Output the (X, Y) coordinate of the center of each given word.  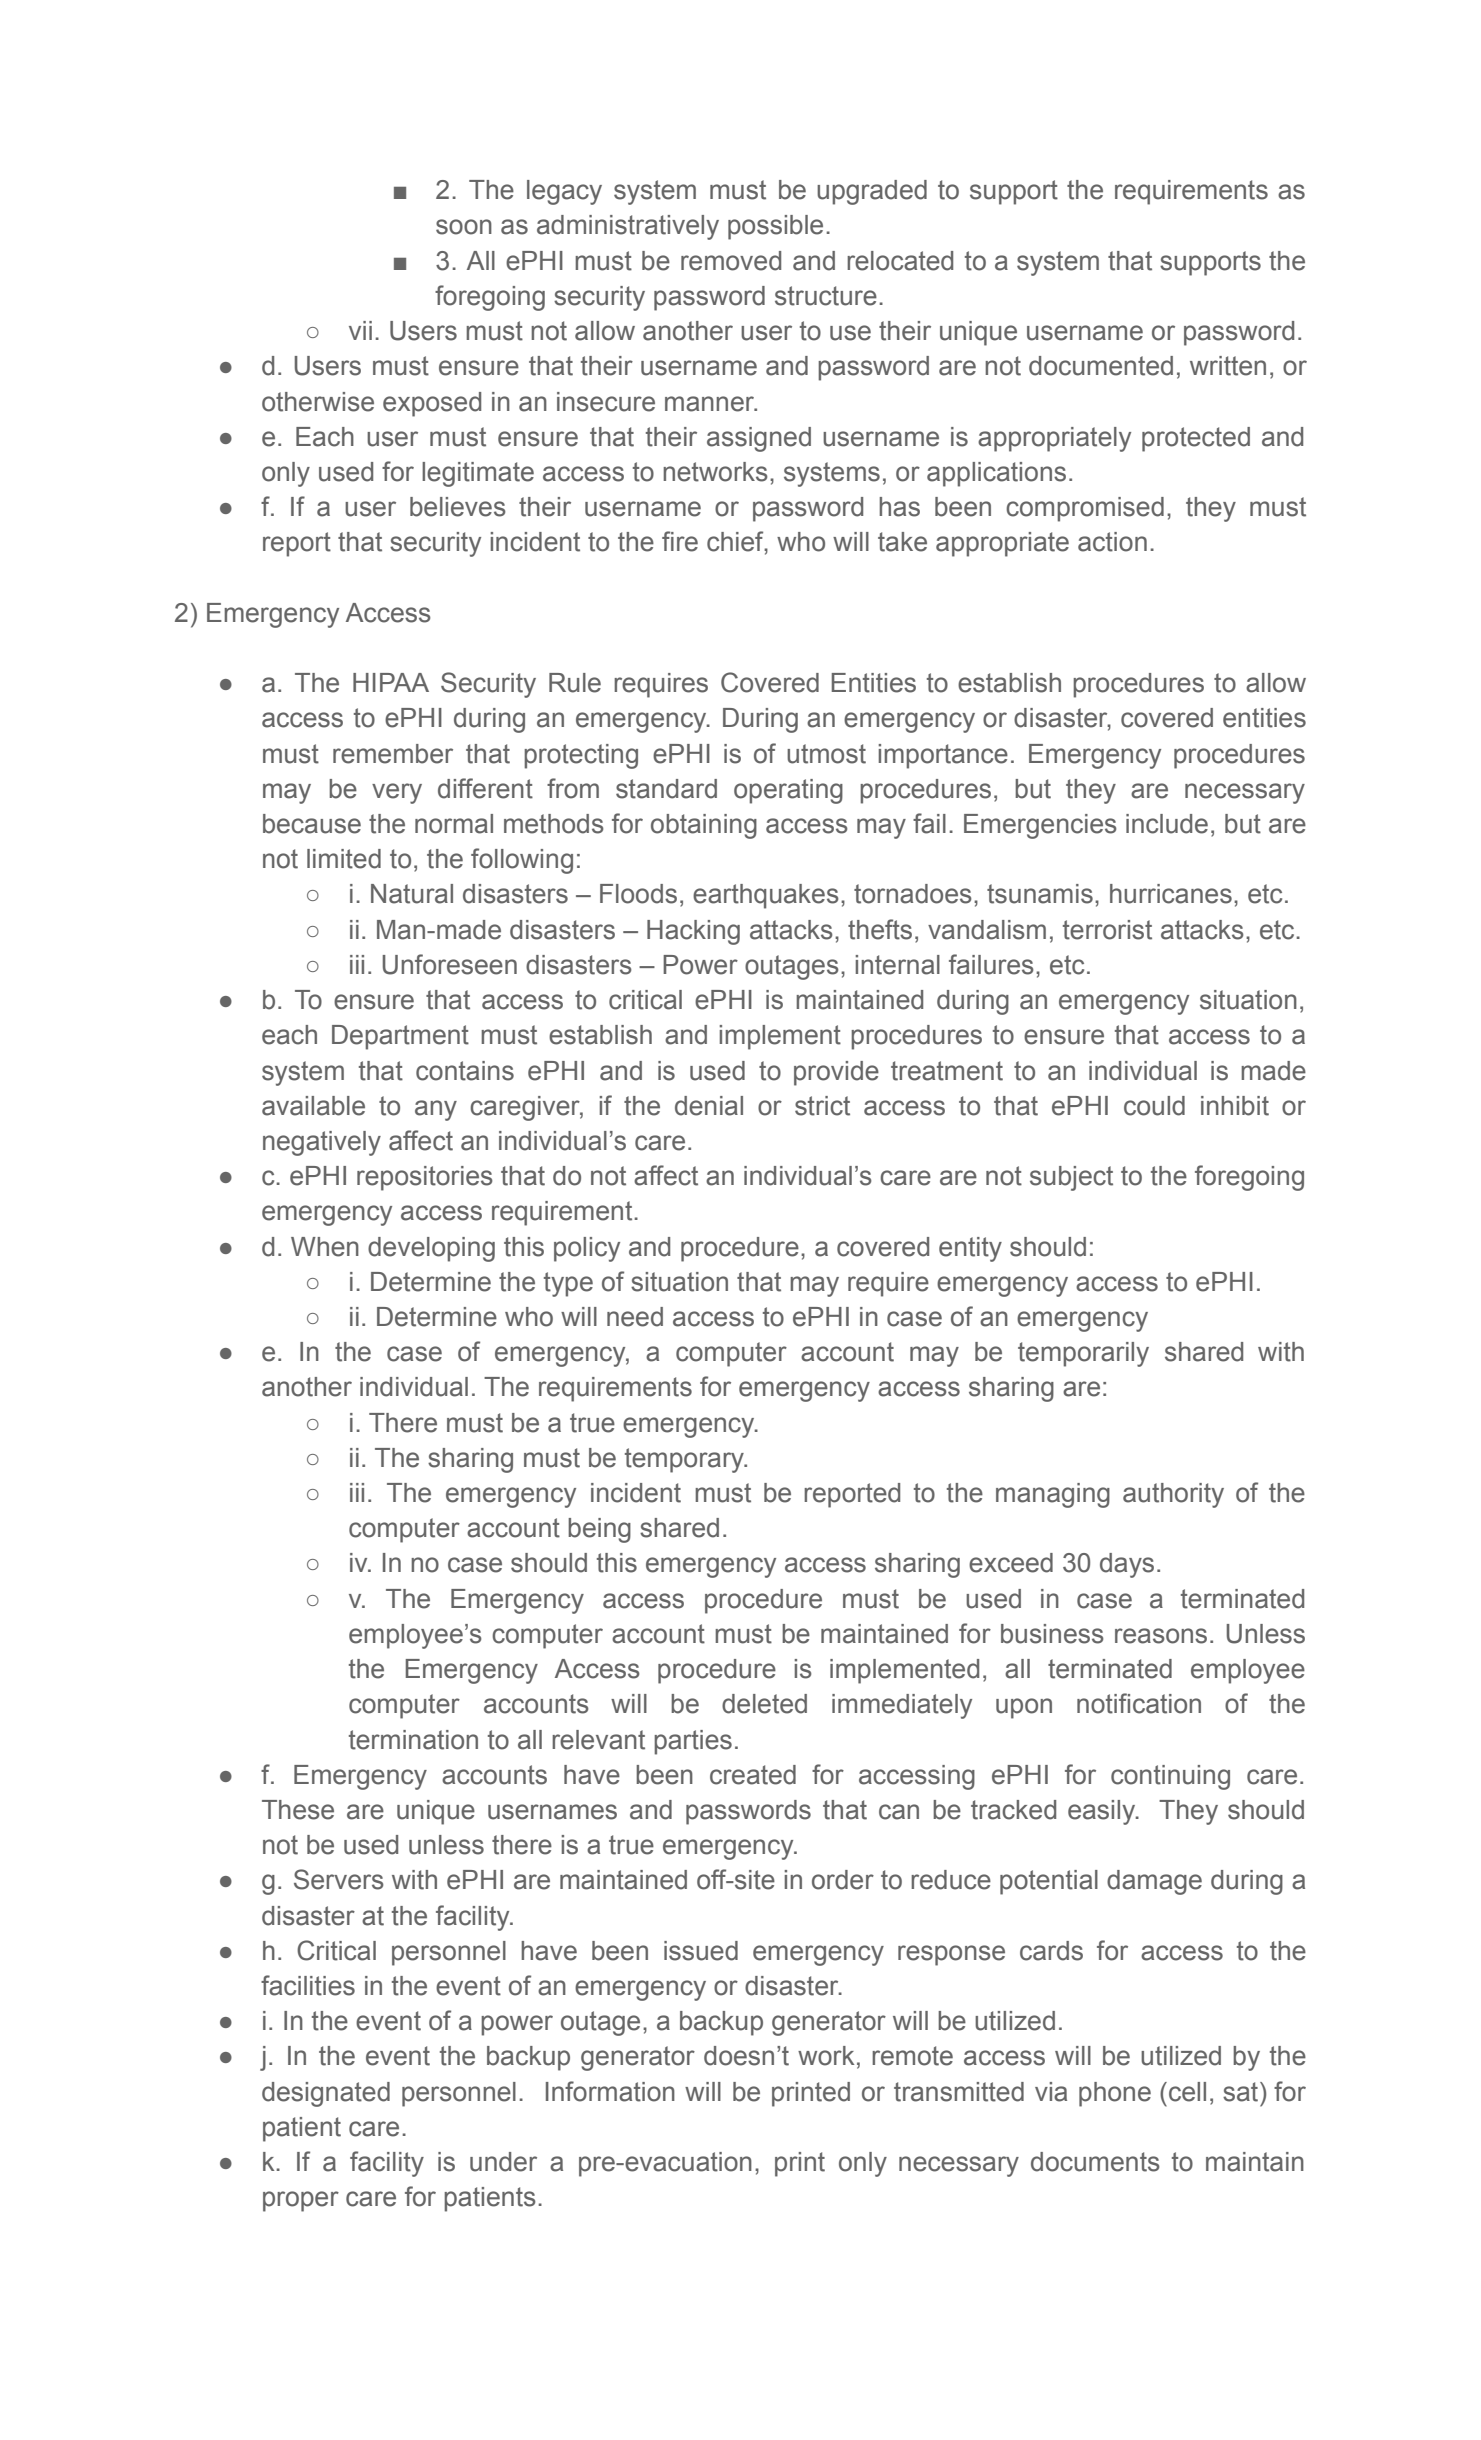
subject (1071, 1178)
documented (1101, 366)
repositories (425, 1178)
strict (822, 1106)
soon (464, 227)
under (503, 2162)
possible (775, 227)
